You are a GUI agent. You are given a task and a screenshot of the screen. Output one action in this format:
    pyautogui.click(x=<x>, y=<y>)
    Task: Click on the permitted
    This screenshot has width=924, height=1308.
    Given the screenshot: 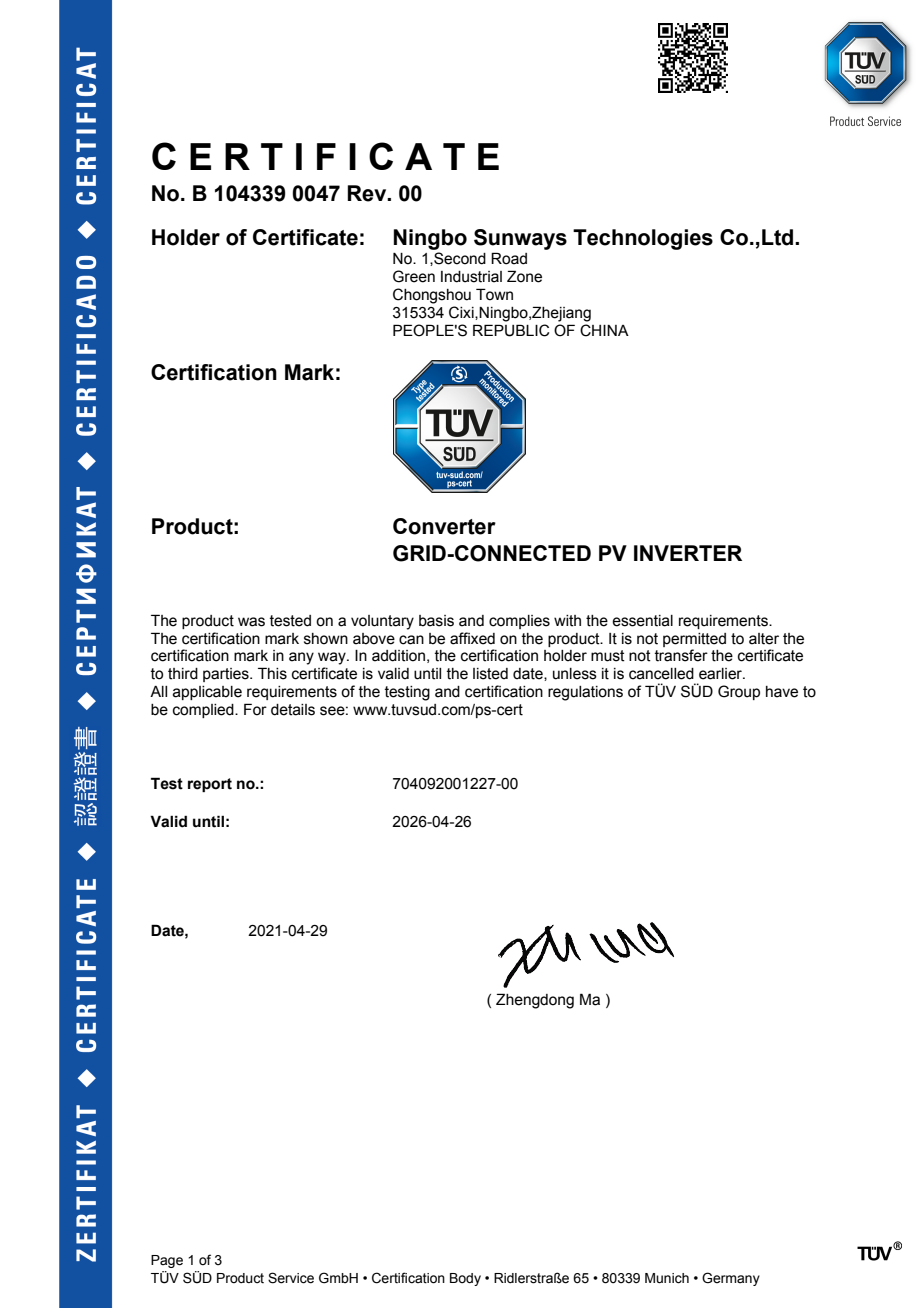 What is the action you would take?
    pyautogui.click(x=694, y=640)
